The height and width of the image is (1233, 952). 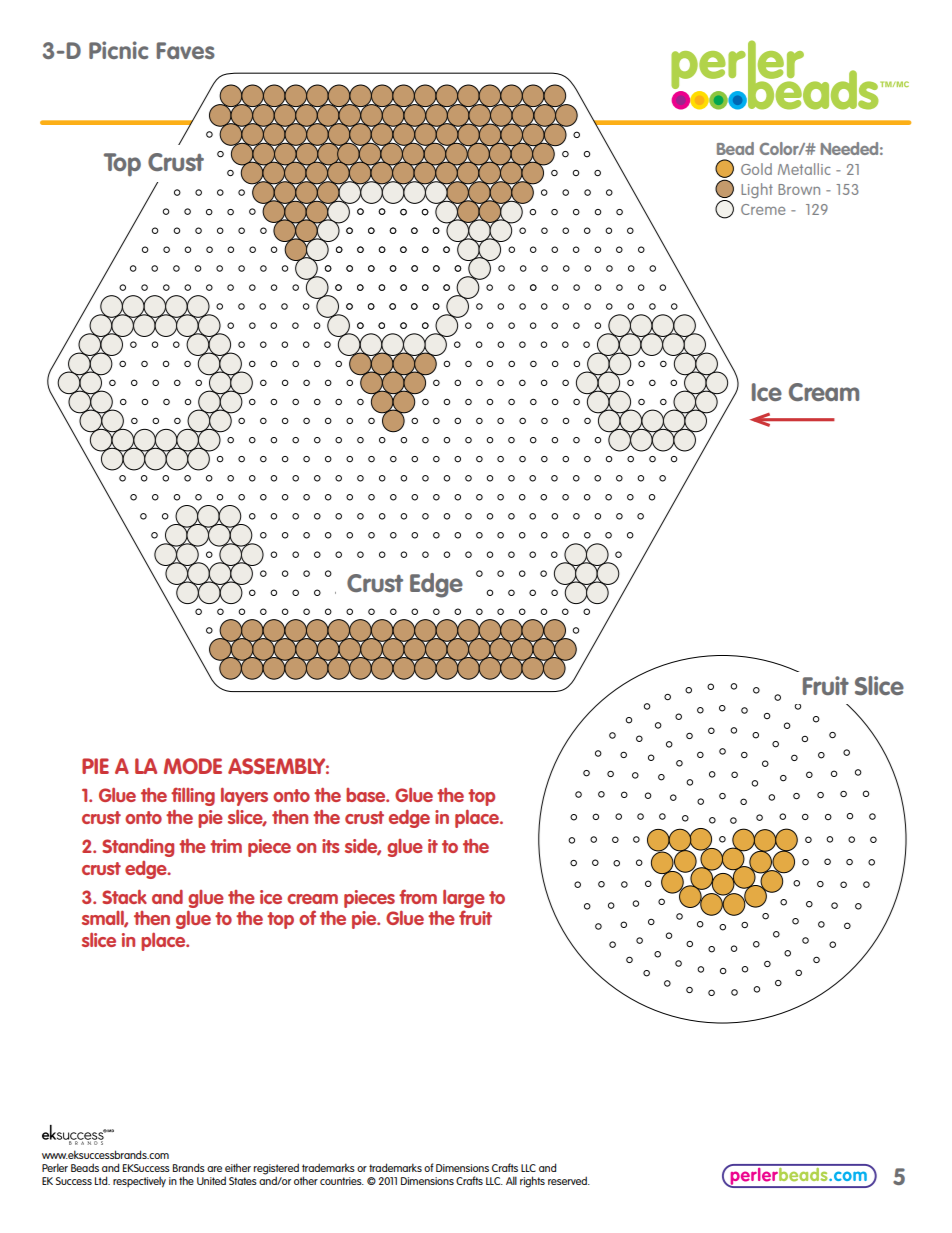 I want to click on Metallic, so click(x=804, y=169).
